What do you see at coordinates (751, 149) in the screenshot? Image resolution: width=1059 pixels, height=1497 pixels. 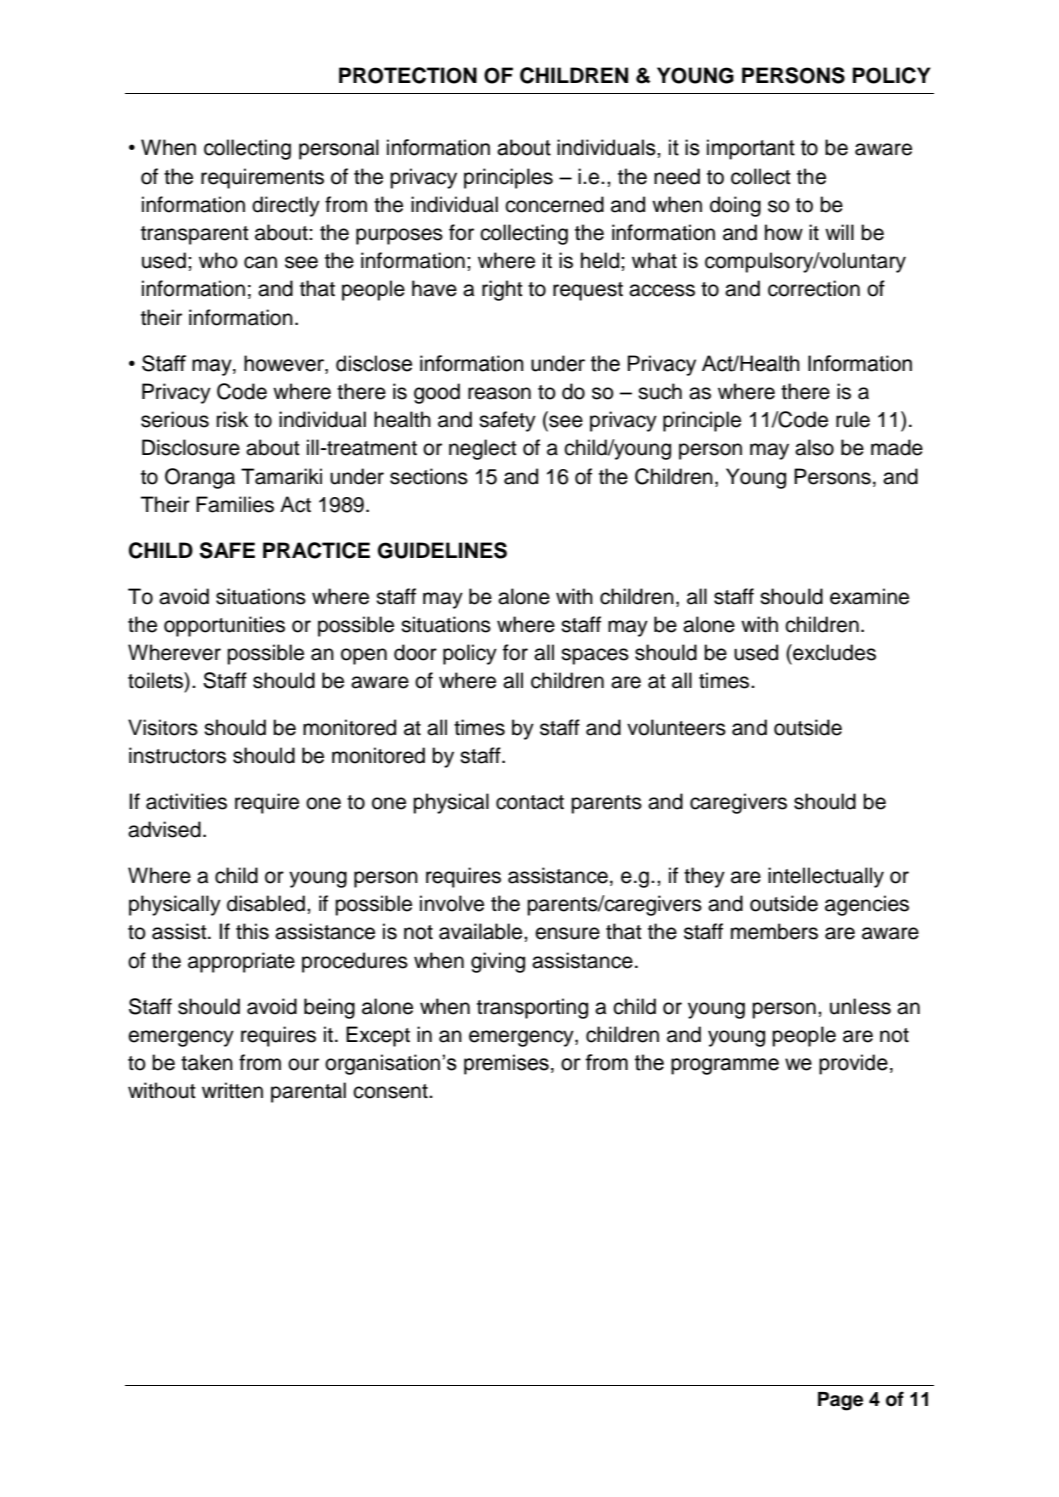 I see `important` at bounding box center [751, 149].
